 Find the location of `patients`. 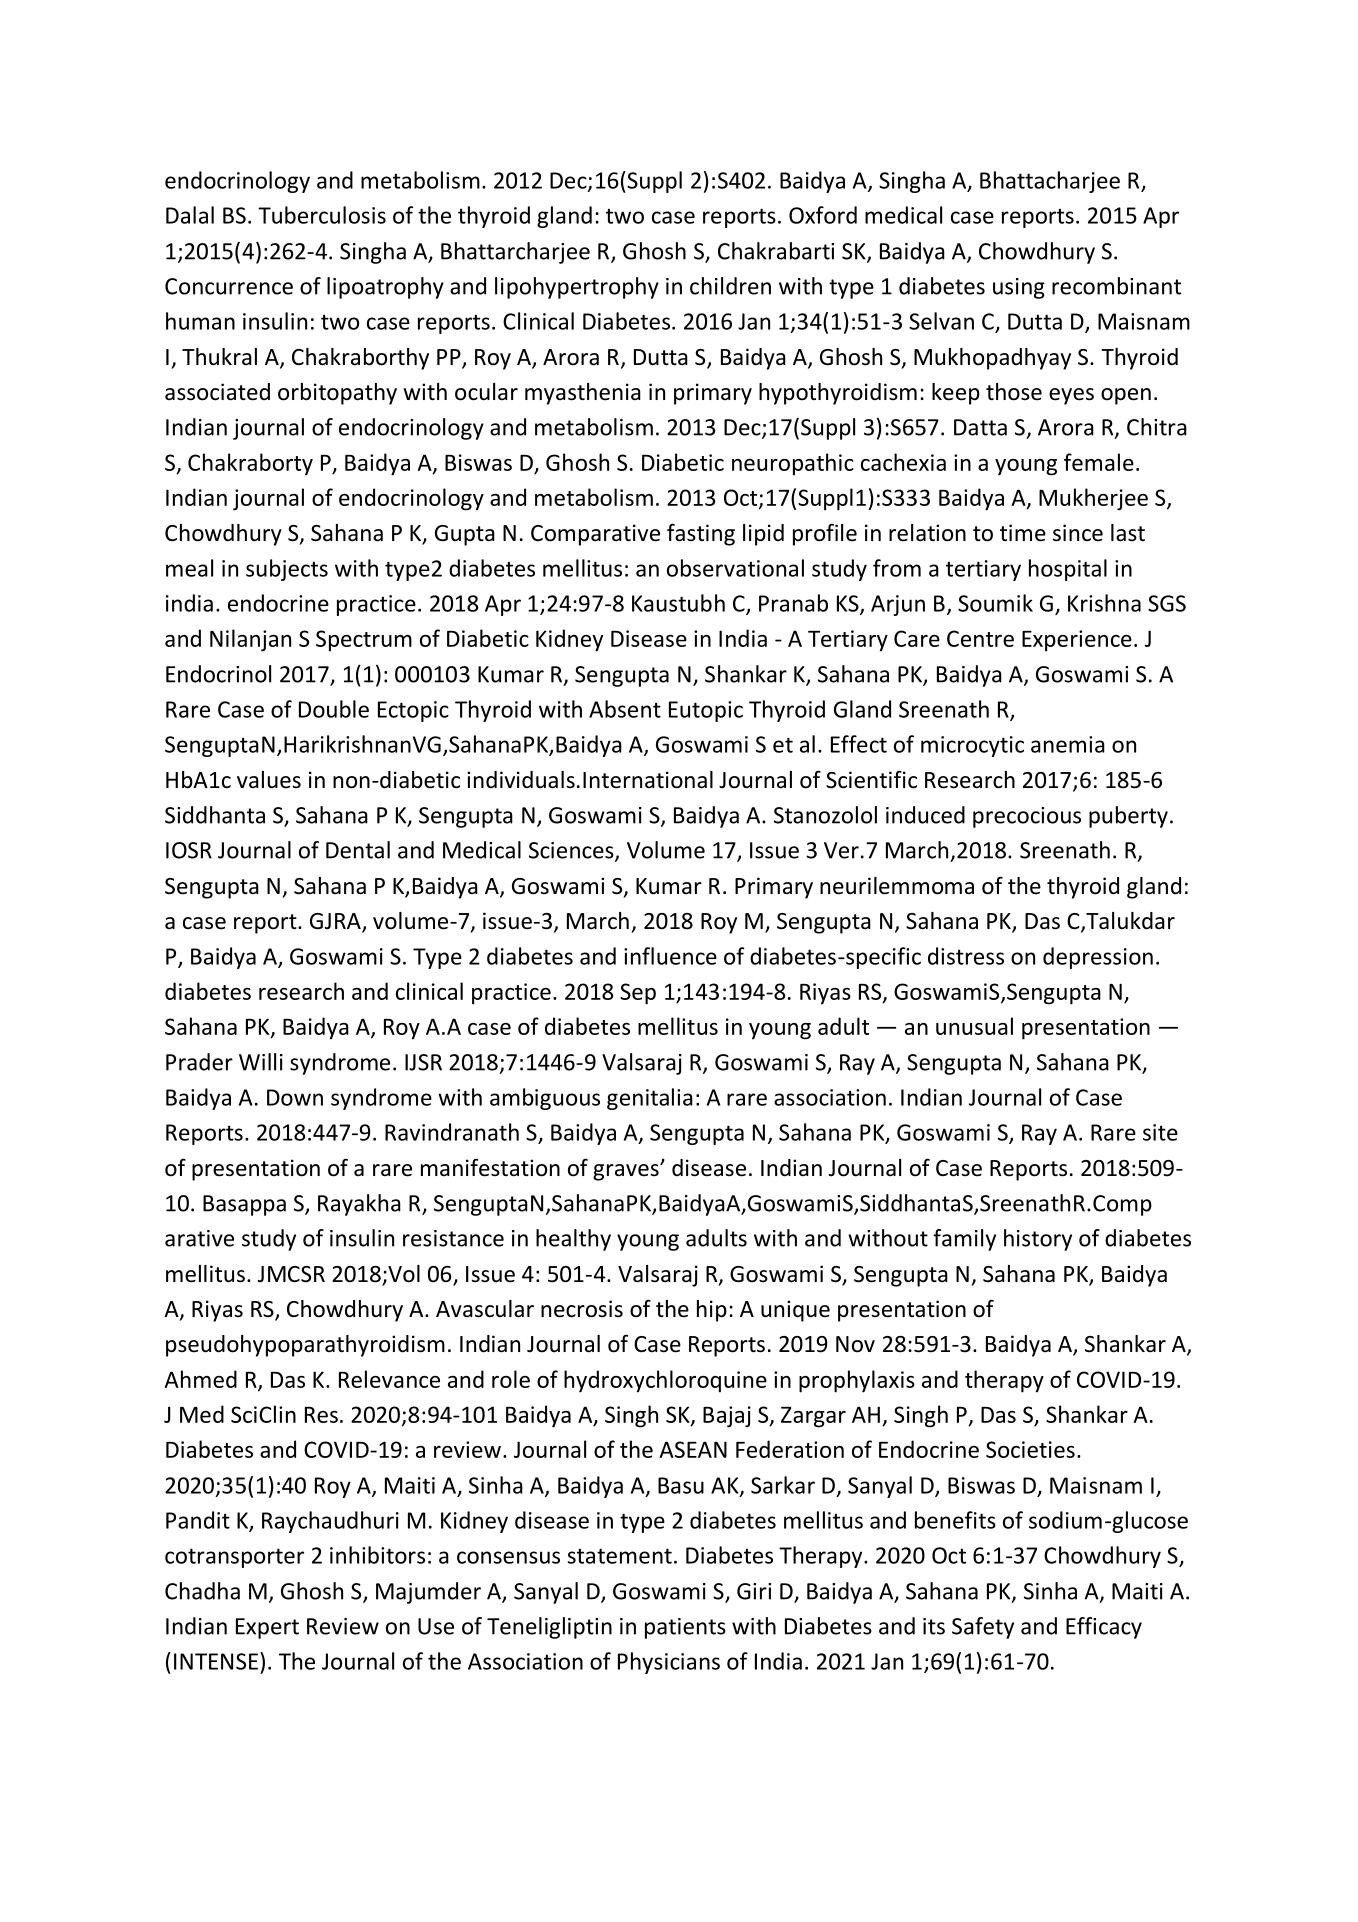

patients is located at coordinates (685, 1628).
